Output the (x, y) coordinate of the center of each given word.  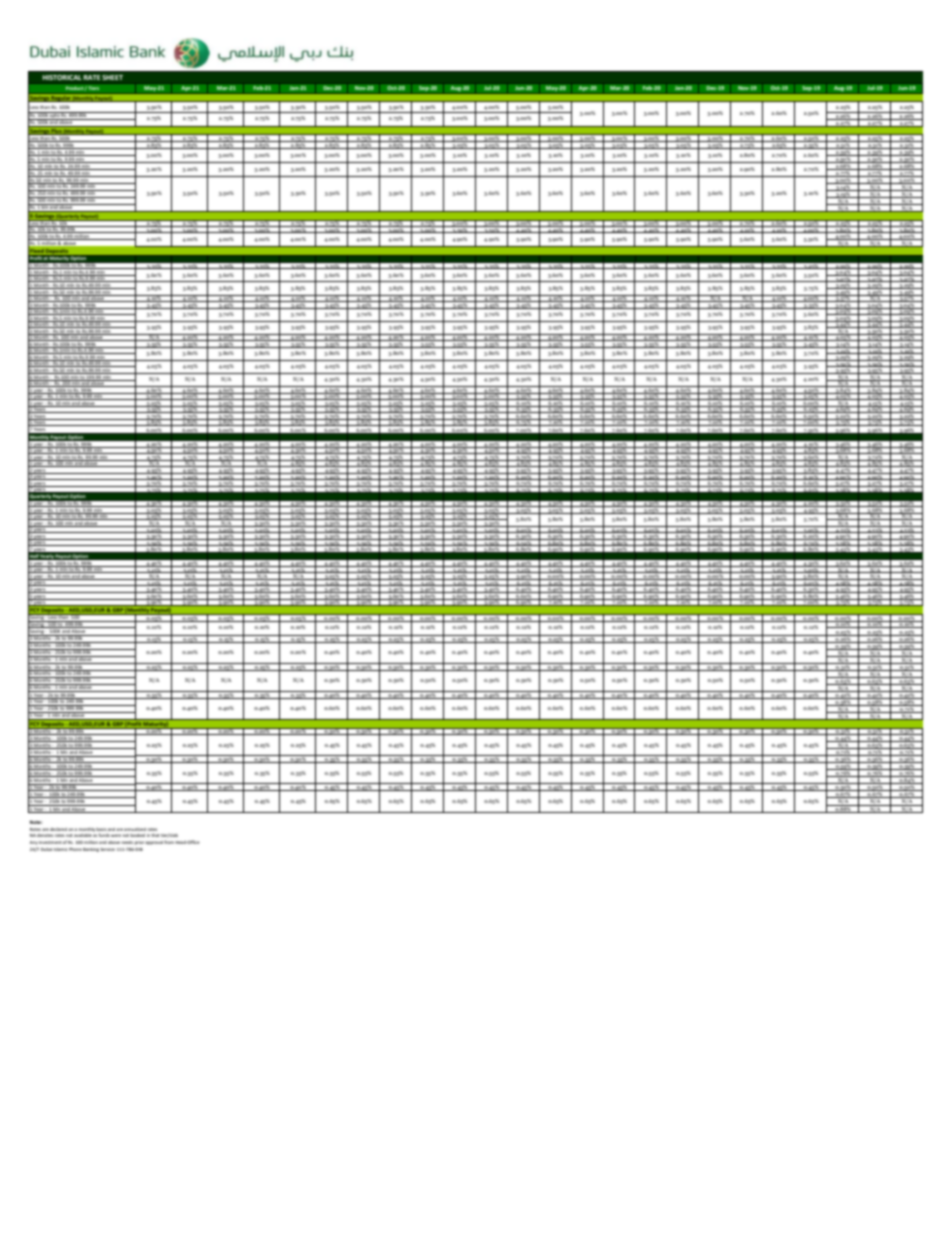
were (116, 835)
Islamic (61, 849)
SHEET (112, 77)
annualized (135, 829)
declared (58, 829)
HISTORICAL (62, 77)
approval (154, 843)
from (169, 842)
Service (107, 849)
